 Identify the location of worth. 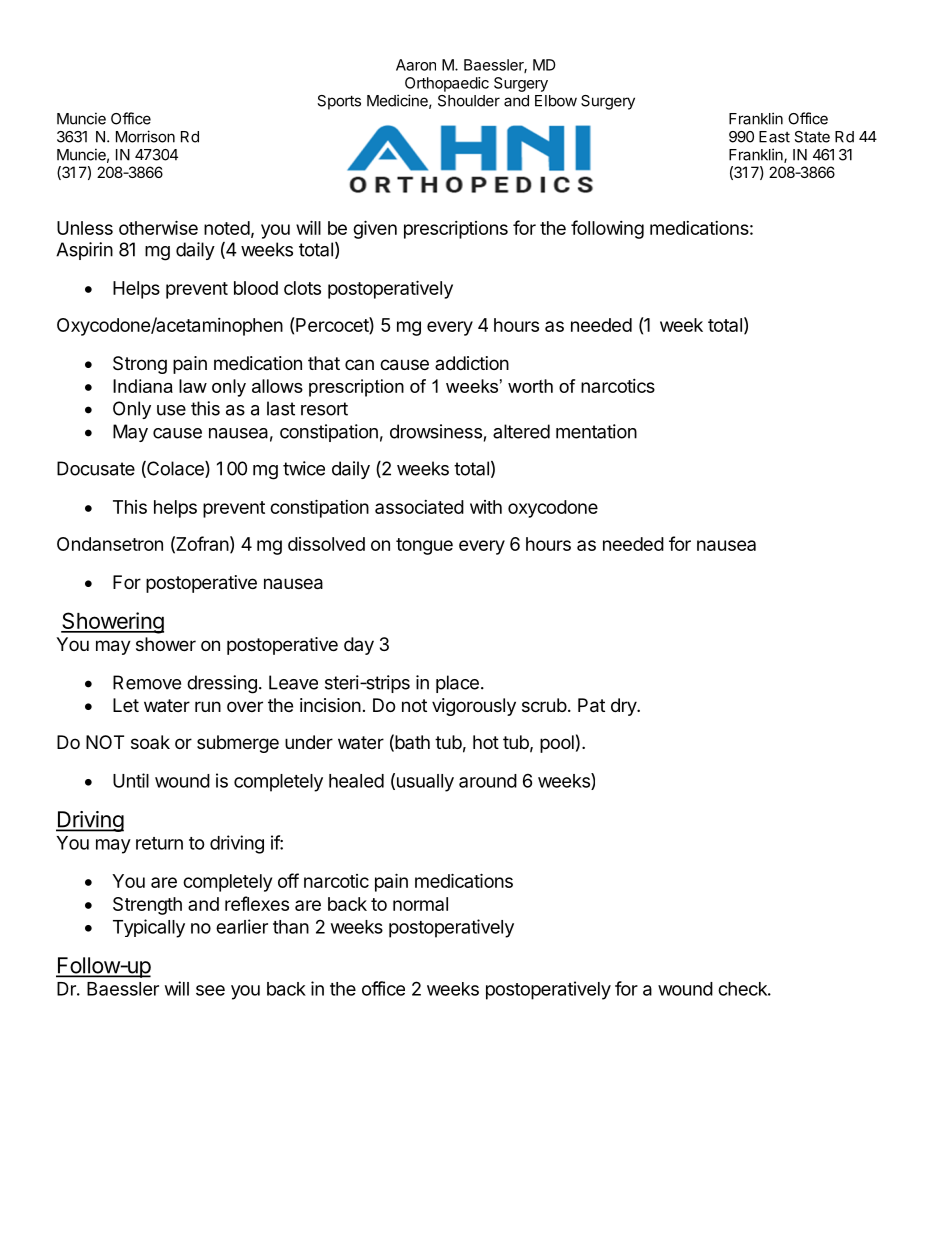
(530, 386).
